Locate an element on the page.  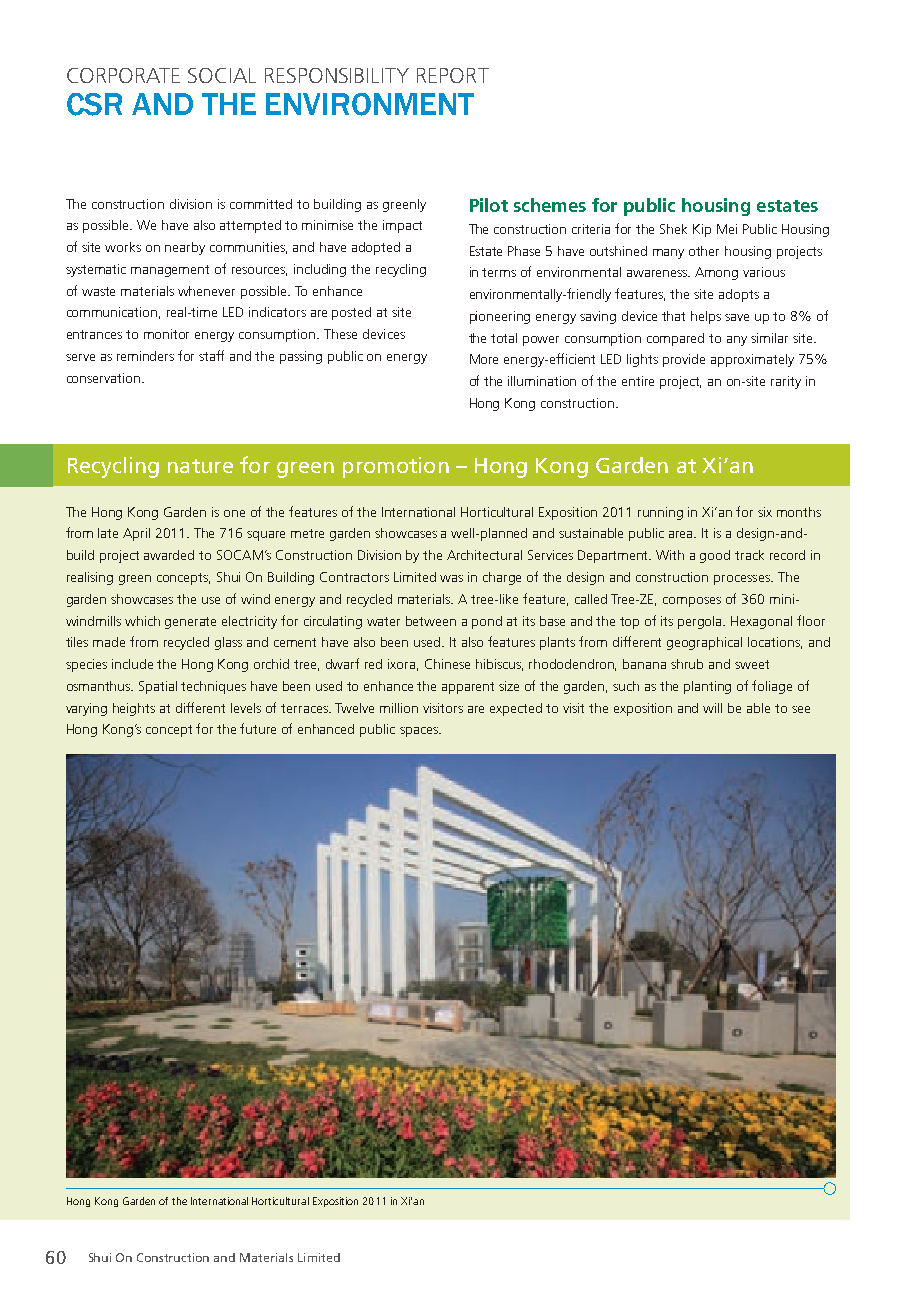
More is located at coordinates (484, 359).
